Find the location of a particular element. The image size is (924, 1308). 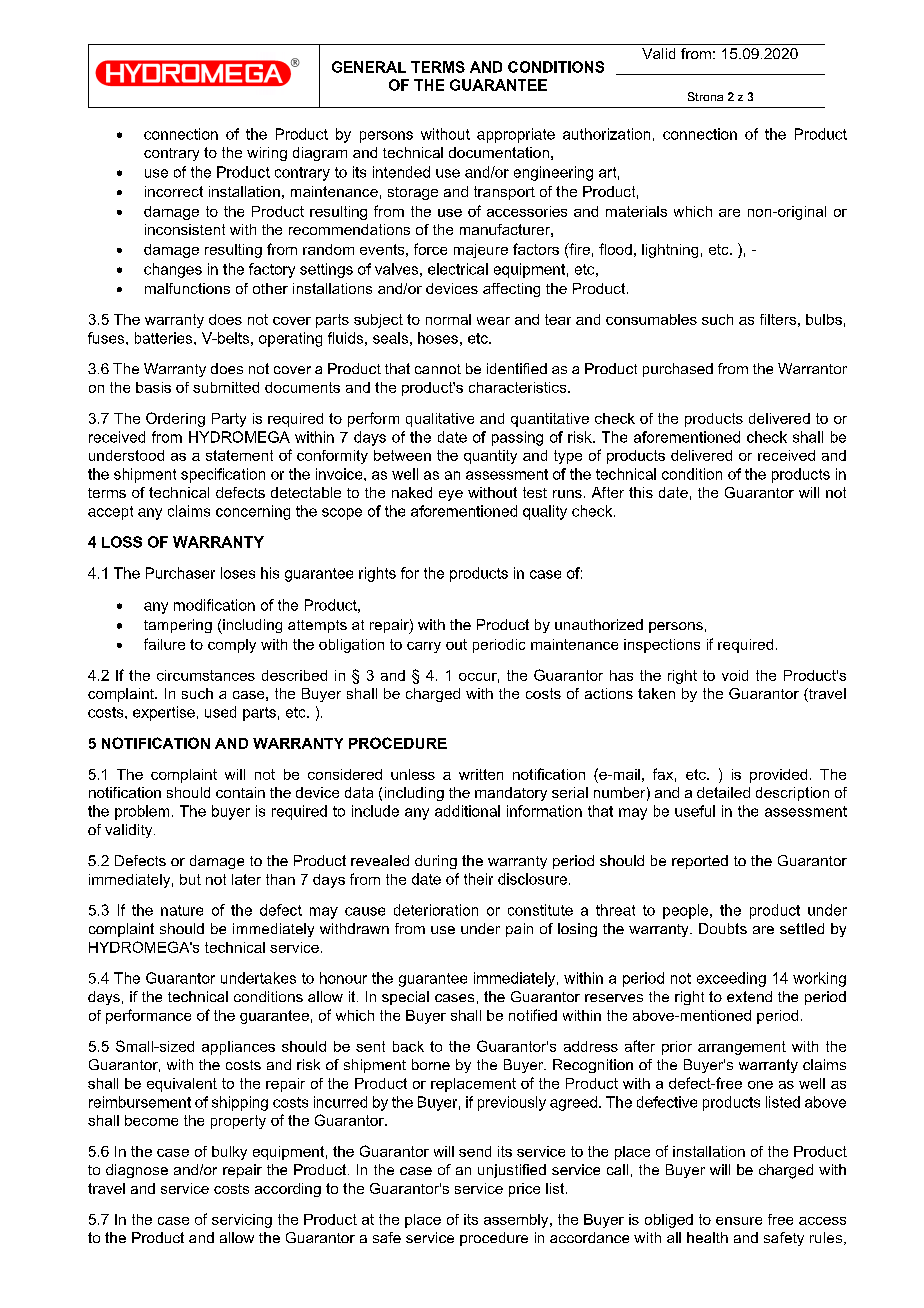

servicing is located at coordinates (242, 1221).
